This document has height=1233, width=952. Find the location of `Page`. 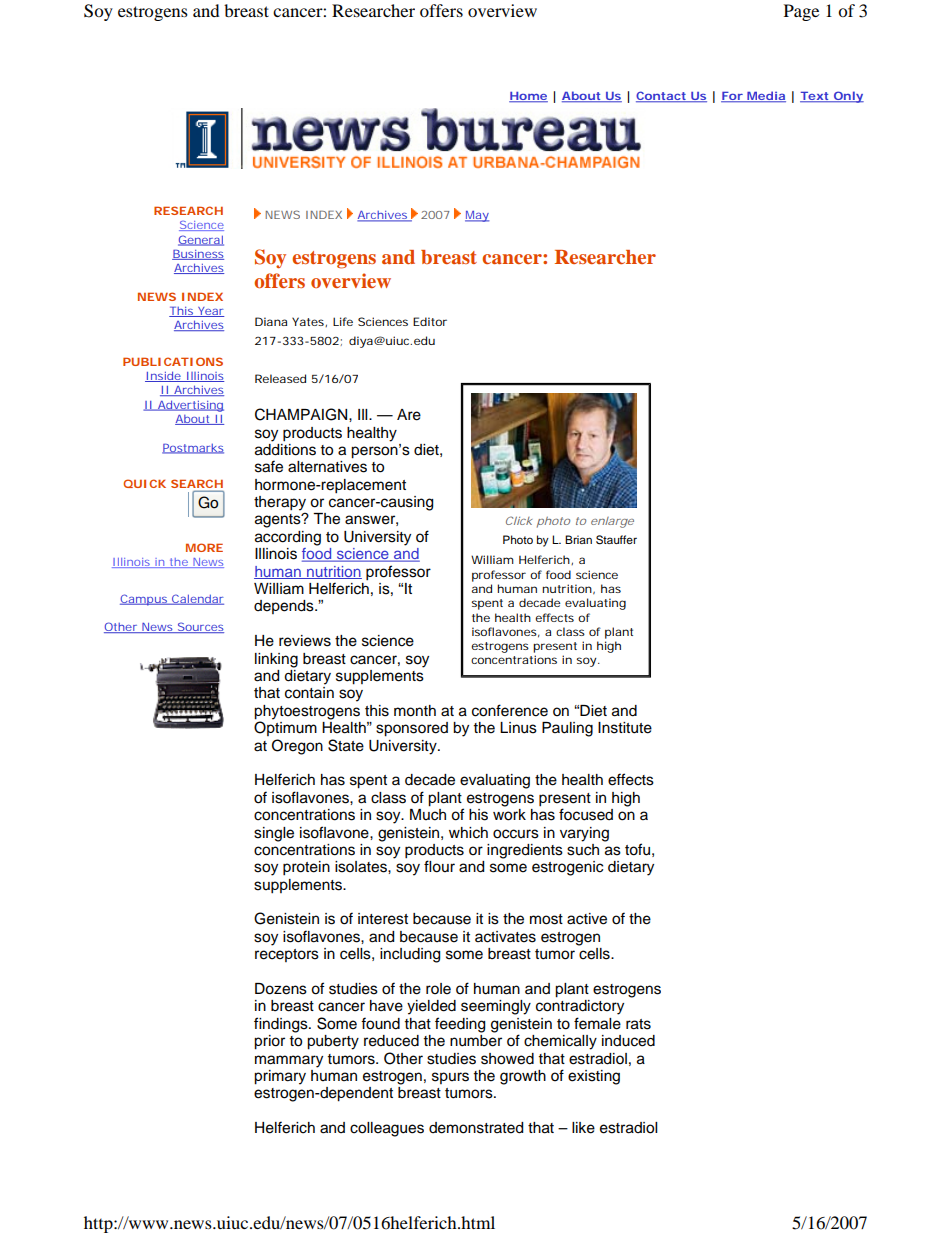

Page is located at coordinates (801, 12).
